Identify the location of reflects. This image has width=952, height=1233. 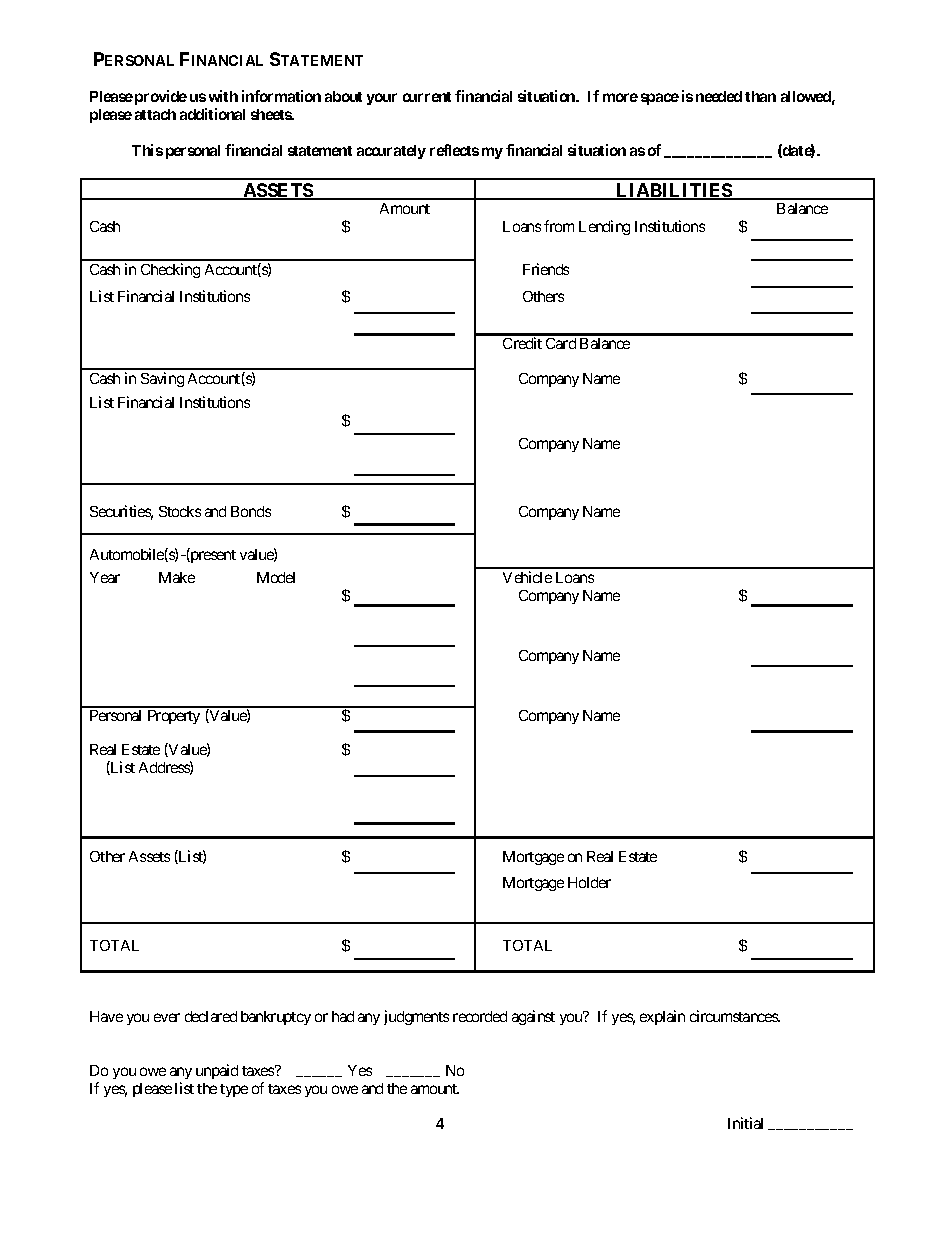
(454, 150).
